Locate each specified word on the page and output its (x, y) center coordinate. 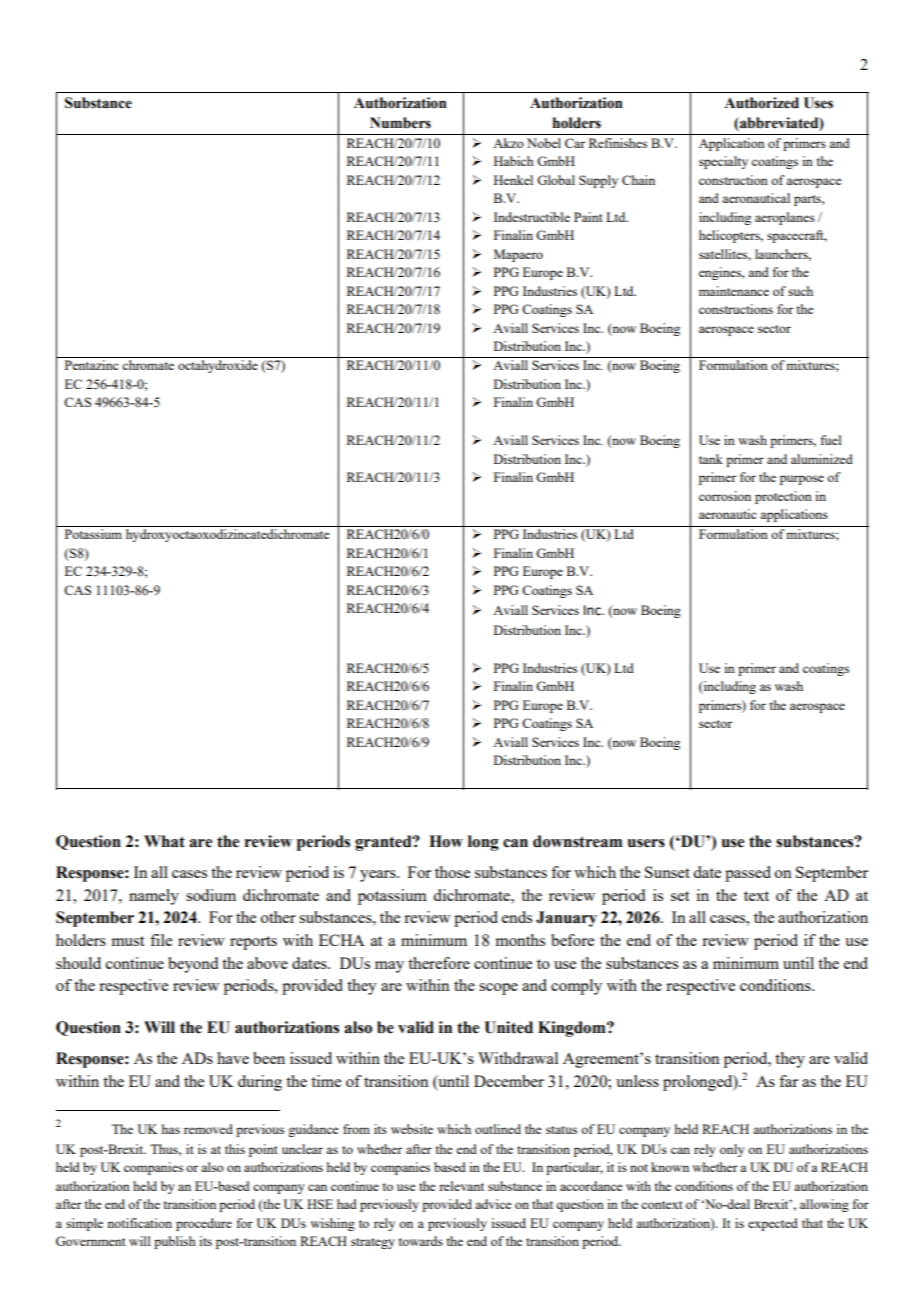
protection (783, 497)
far (788, 1081)
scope (498, 989)
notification (139, 1223)
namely (154, 897)
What (164, 841)
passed (748, 874)
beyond (193, 965)
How (446, 841)
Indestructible (532, 217)
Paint (588, 217)
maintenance (734, 291)
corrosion (725, 496)
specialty (723, 162)
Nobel (544, 143)
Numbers (400, 123)
